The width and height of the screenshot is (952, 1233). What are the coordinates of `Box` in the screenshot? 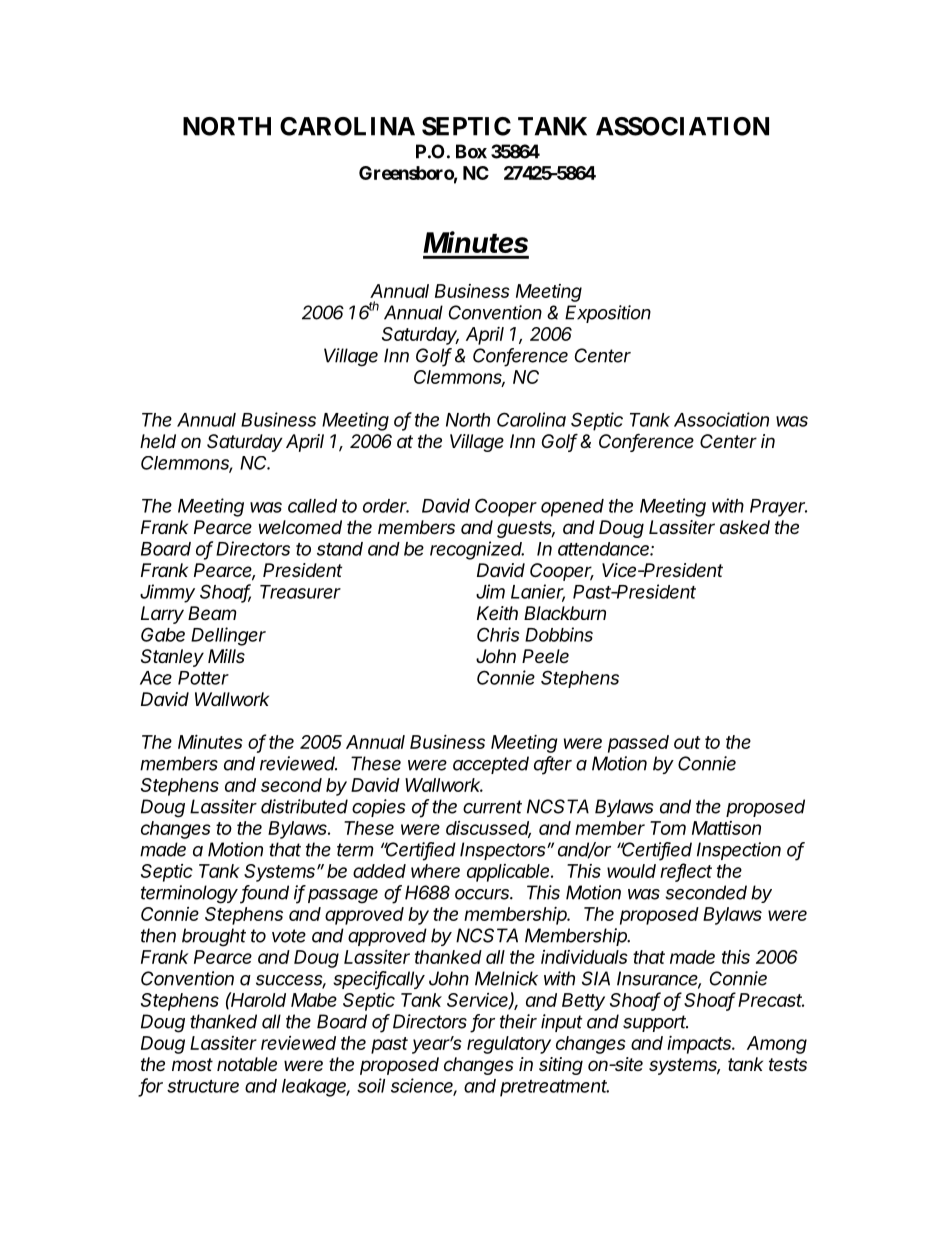 It's located at (471, 151).
